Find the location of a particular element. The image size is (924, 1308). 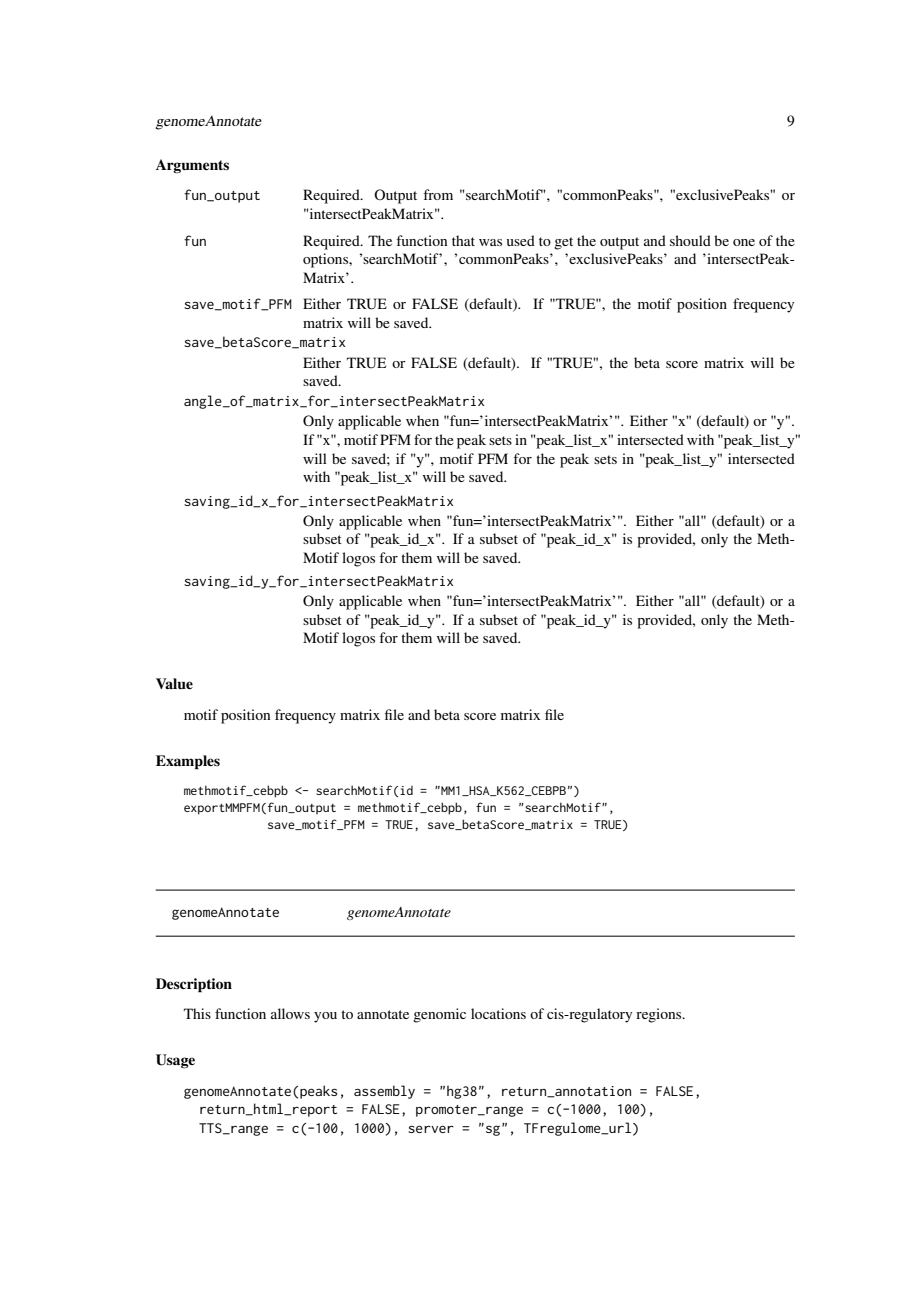

locations is located at coordinates (498, 1013).
